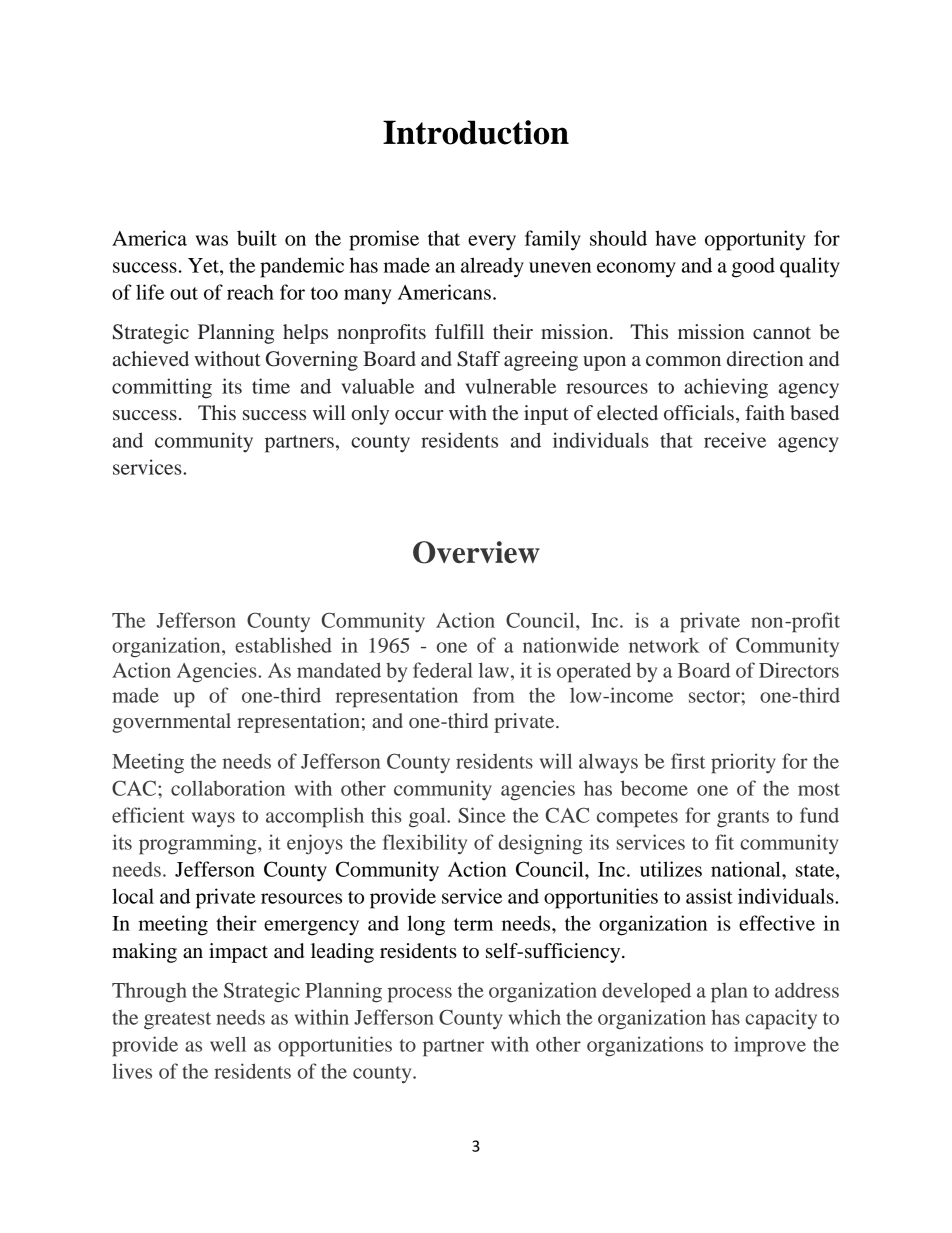 Image resolution: width=952 pixels, height=1233 pixels. I want to click on improve, so click(770, 1046).
